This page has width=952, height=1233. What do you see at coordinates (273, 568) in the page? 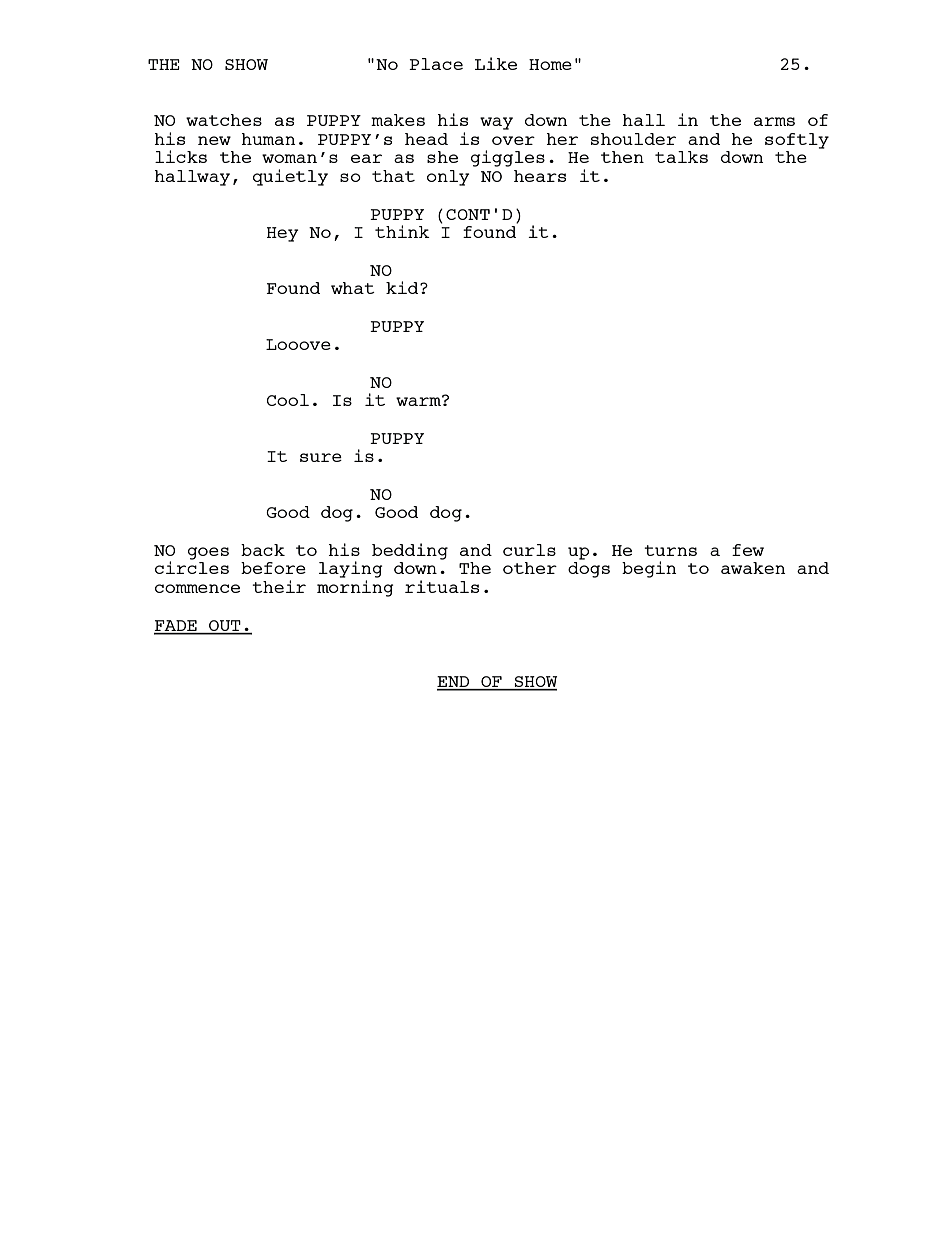
I see `before` at bounding box center [273, 568].
